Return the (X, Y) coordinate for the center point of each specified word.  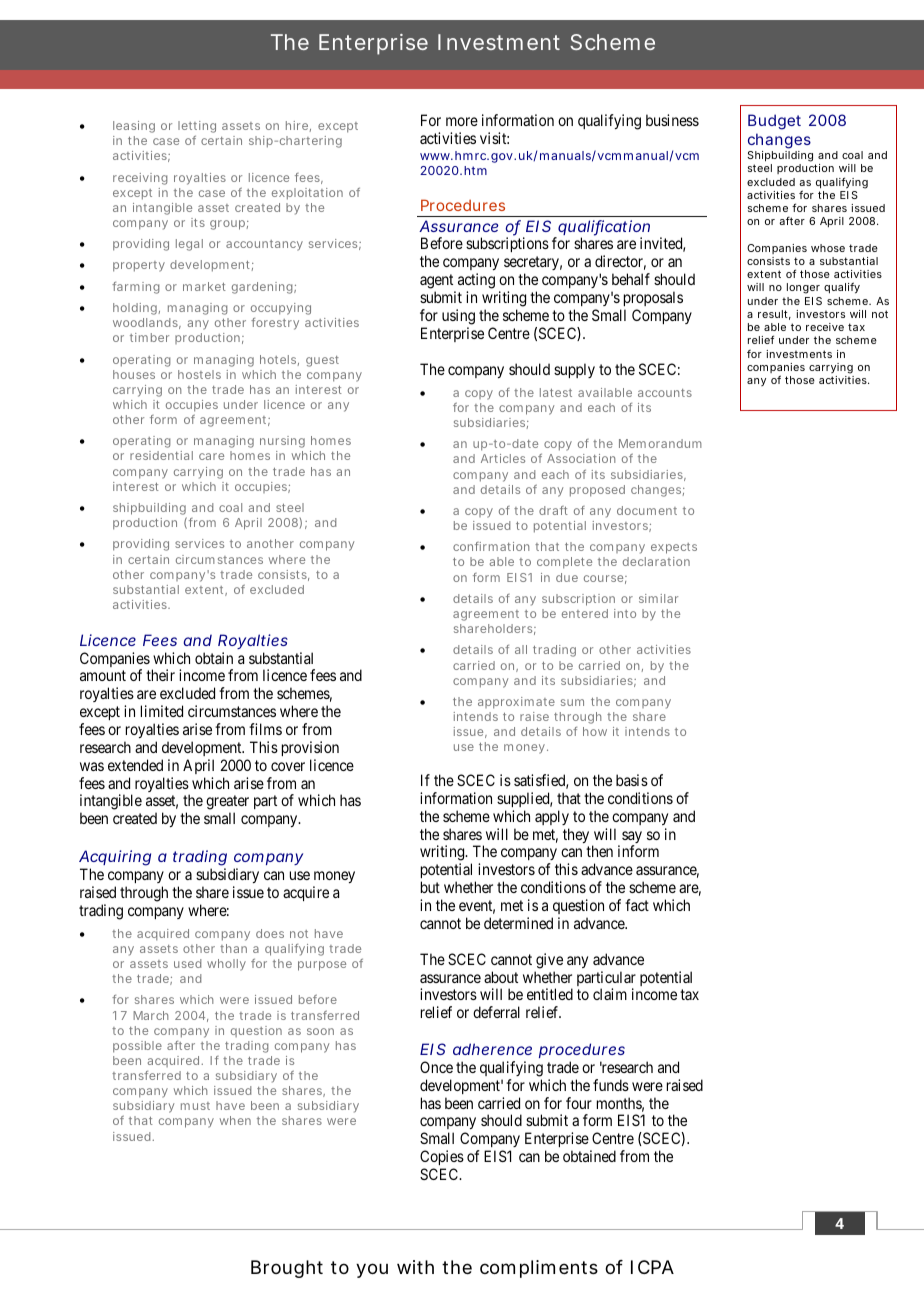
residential (161, 455)
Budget (774, 122)
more (462, 121)
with (415, 1267)
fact (637, 905)
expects (674, 548)
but (430, 887)
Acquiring (115, 859)
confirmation (491, 546)
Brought (287, 1269)
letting (197, 128)
